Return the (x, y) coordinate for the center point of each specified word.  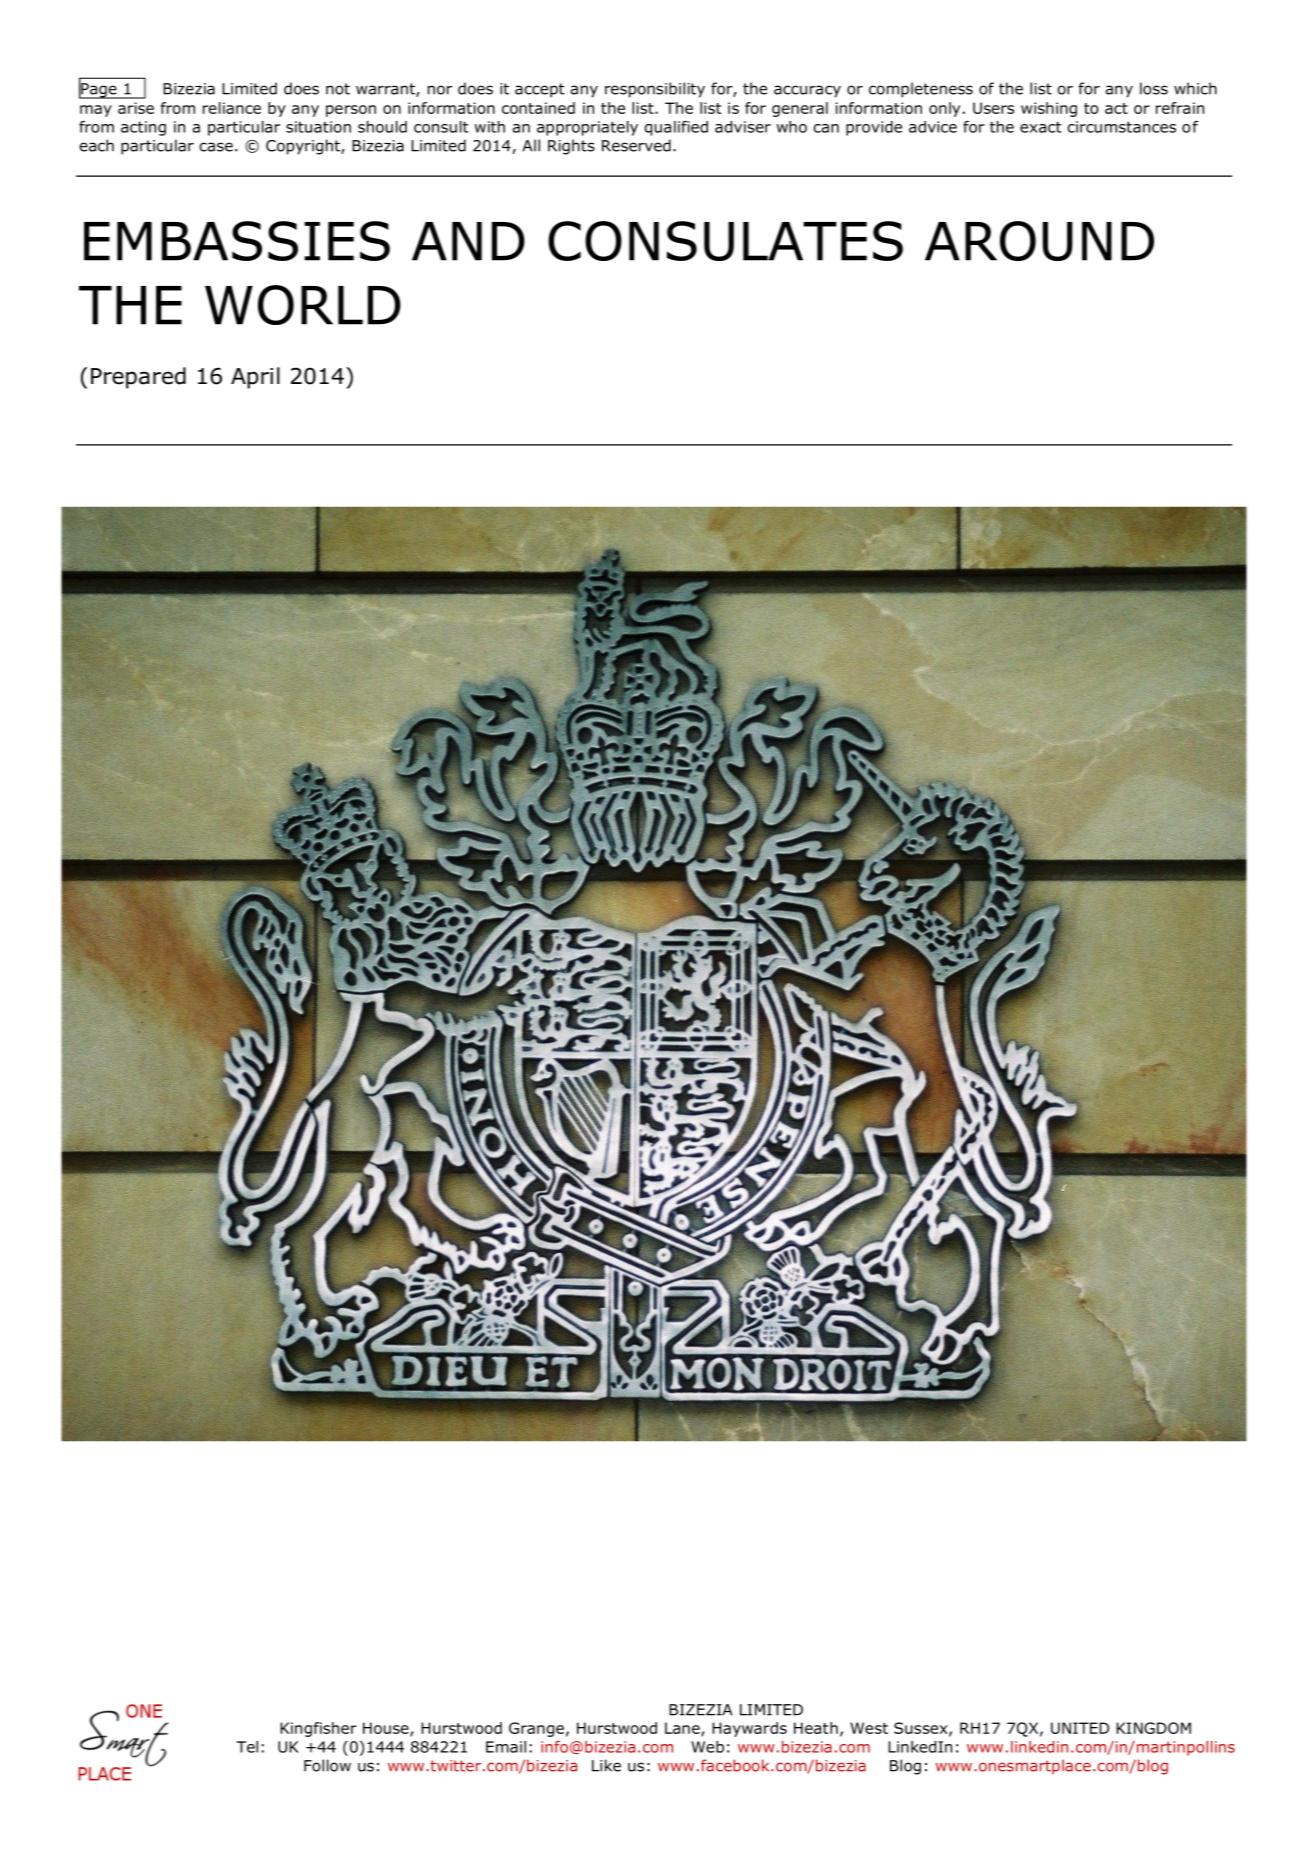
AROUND (1039, 241)
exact (1040, 127)
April (255, 378)
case (216, 147)
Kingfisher (318, 1729)
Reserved (636, 145)
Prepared (138, 378)
